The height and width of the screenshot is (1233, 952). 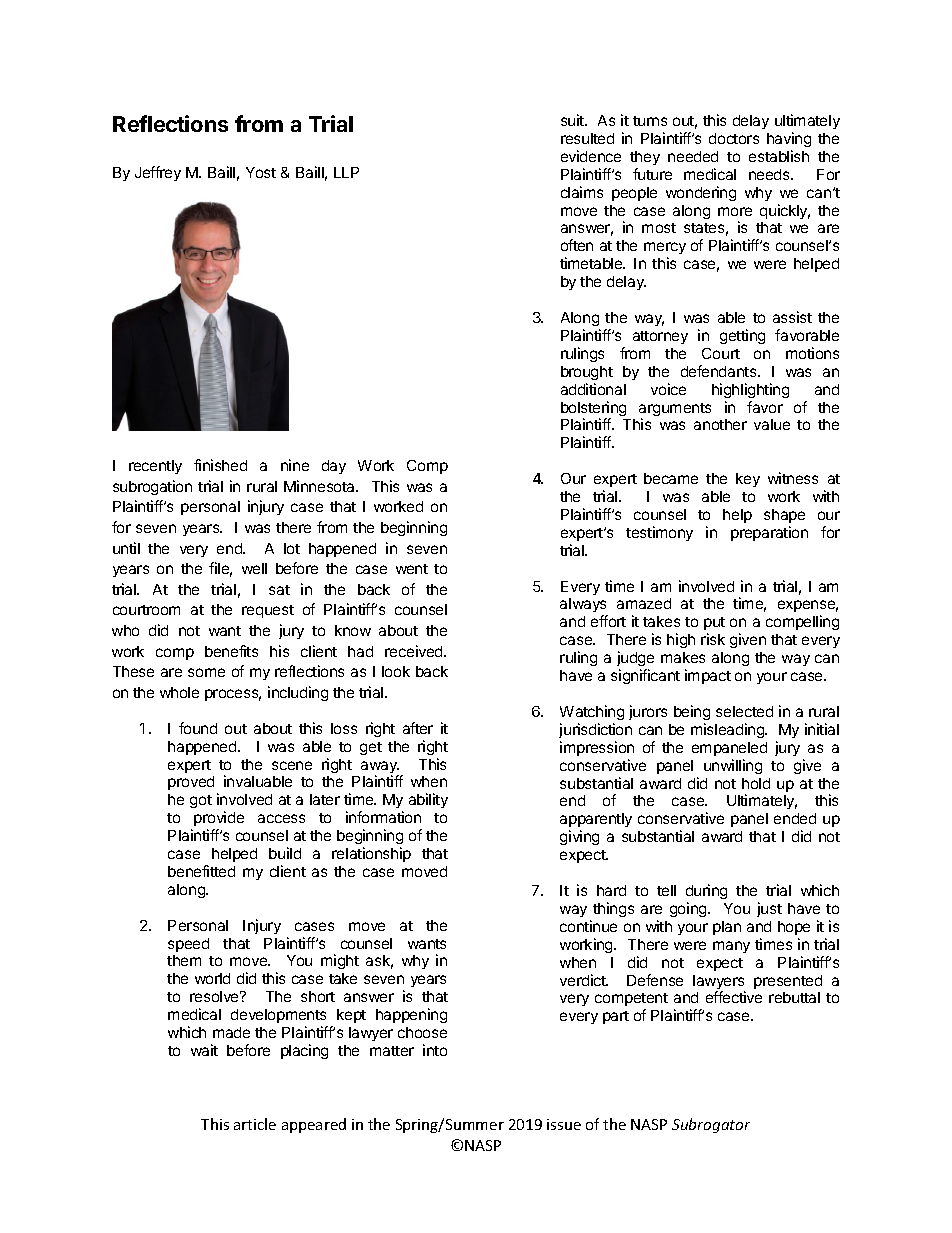 I want to click on put, so click(x=714, y=625).
